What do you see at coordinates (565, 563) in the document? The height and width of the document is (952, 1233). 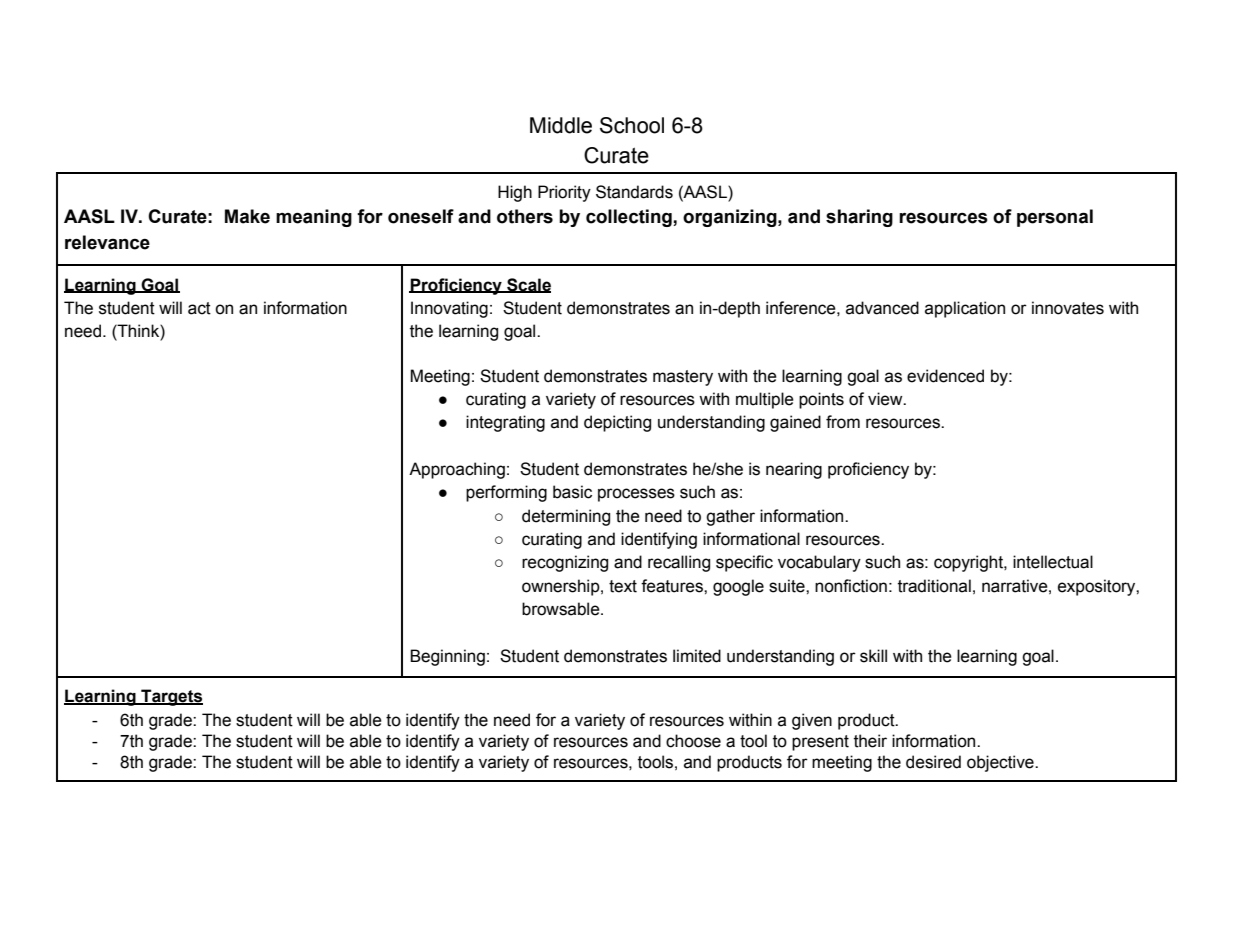 I see `recognizing` at bounding box center [565, 563].
